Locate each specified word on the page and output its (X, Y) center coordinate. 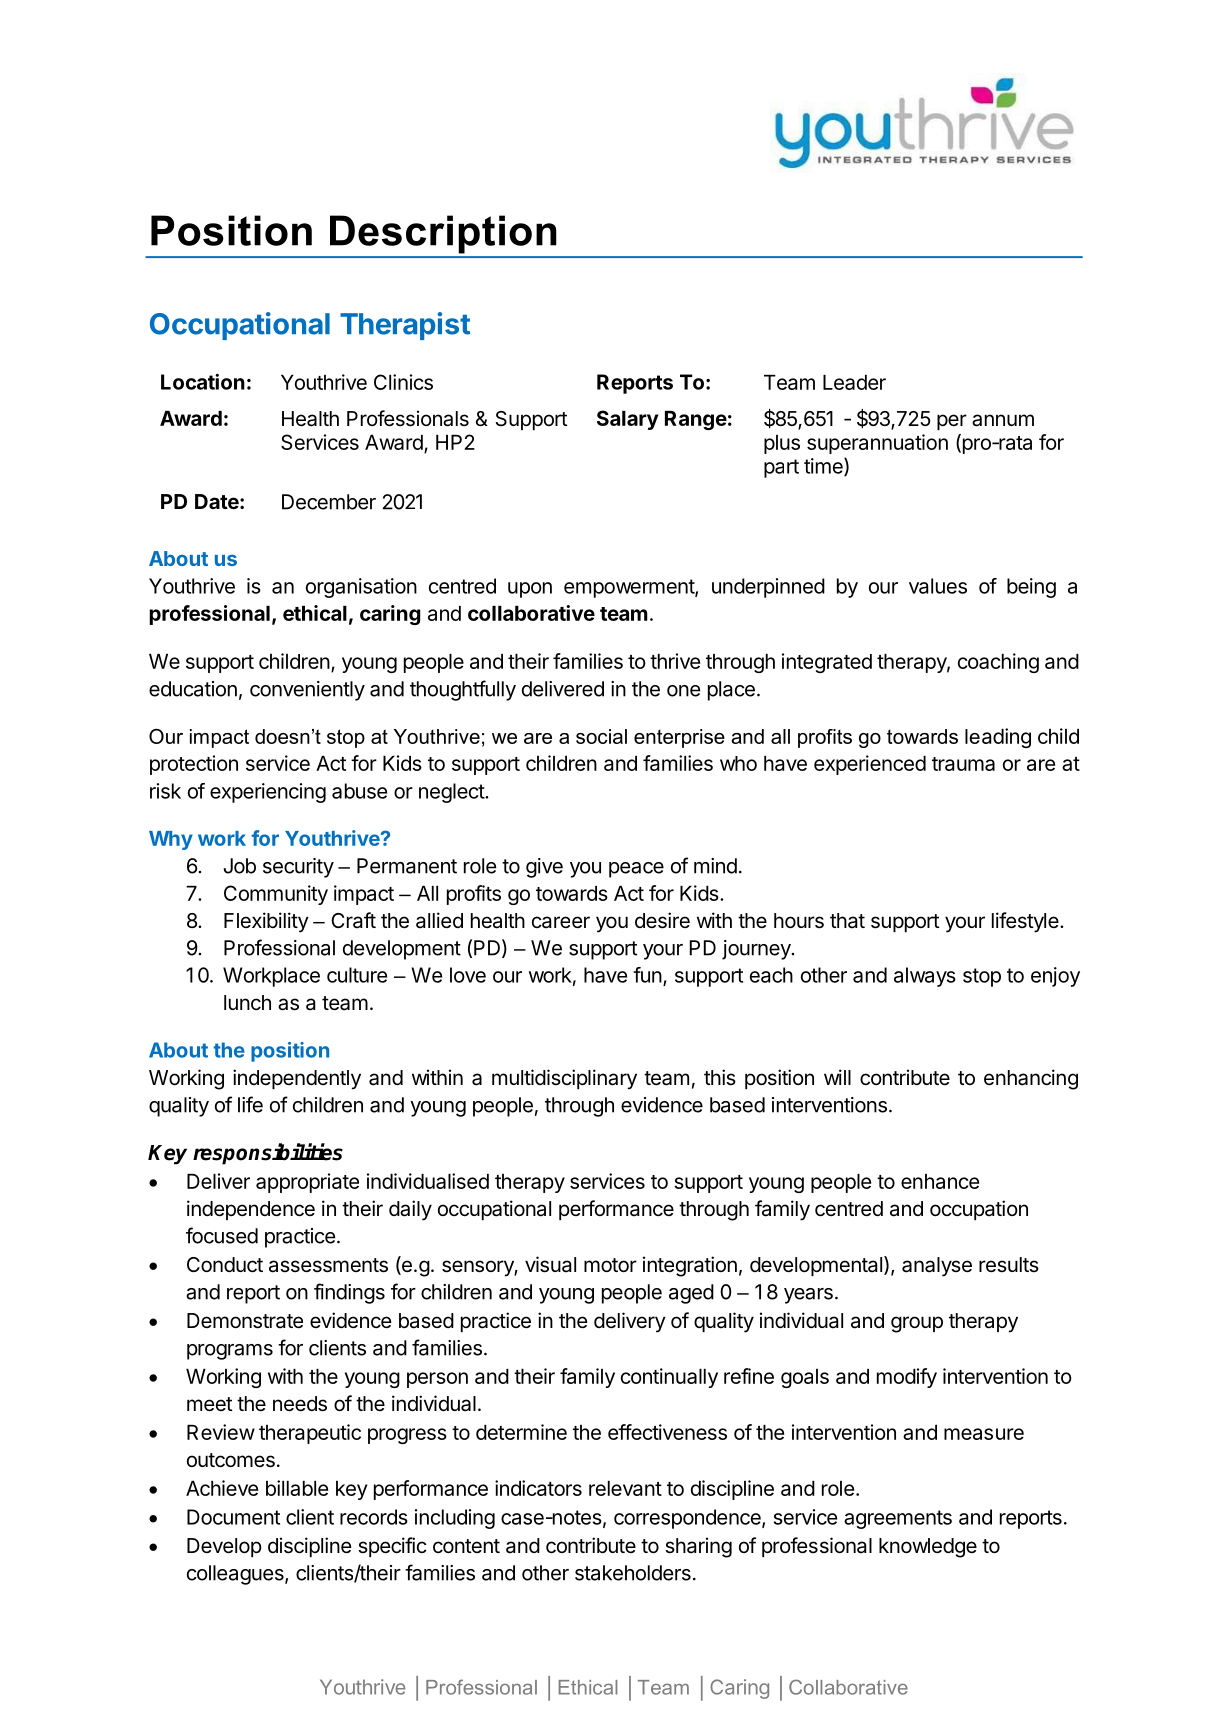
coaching (998, 663)
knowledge (928, 1548)
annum (1003, 420)
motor (610, 1265)
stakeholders (633, 1573)
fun (647, 975)
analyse (937, 1267)
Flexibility (266, 922)
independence (251, 1210)
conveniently (307, 691)
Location (203, 382)
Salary (628, 420)
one (684, 691)
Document (233, 1517)
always (925, 977)
